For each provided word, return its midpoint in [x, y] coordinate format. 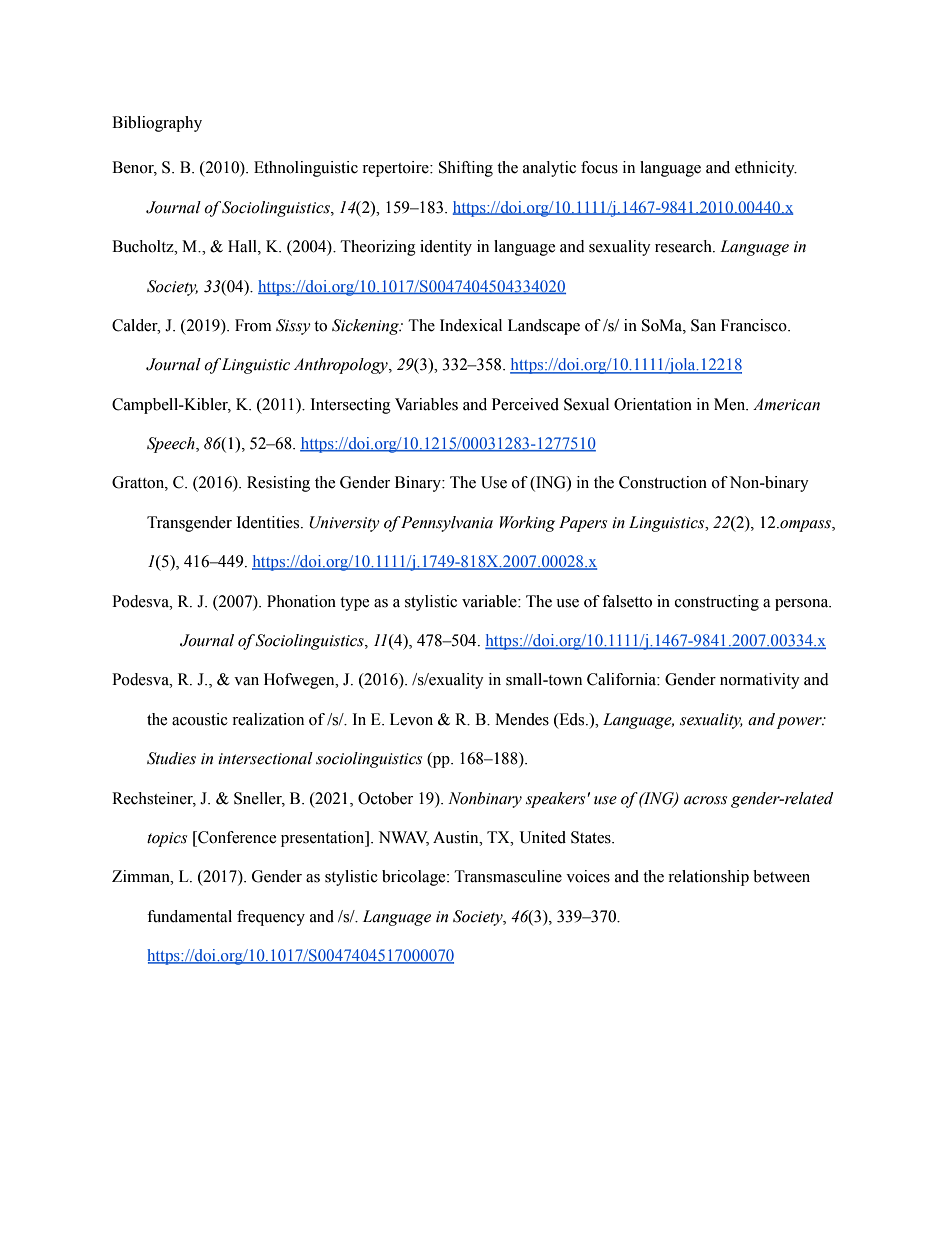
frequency [271, 918]
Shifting [466, 169]
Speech [172, 445]
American [786, 404]
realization [268, 719]
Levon [411, 719]
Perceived [525, 404]
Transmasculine [508, 876]
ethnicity [766, 169]
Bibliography [157, 124]
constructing [717, 603]
